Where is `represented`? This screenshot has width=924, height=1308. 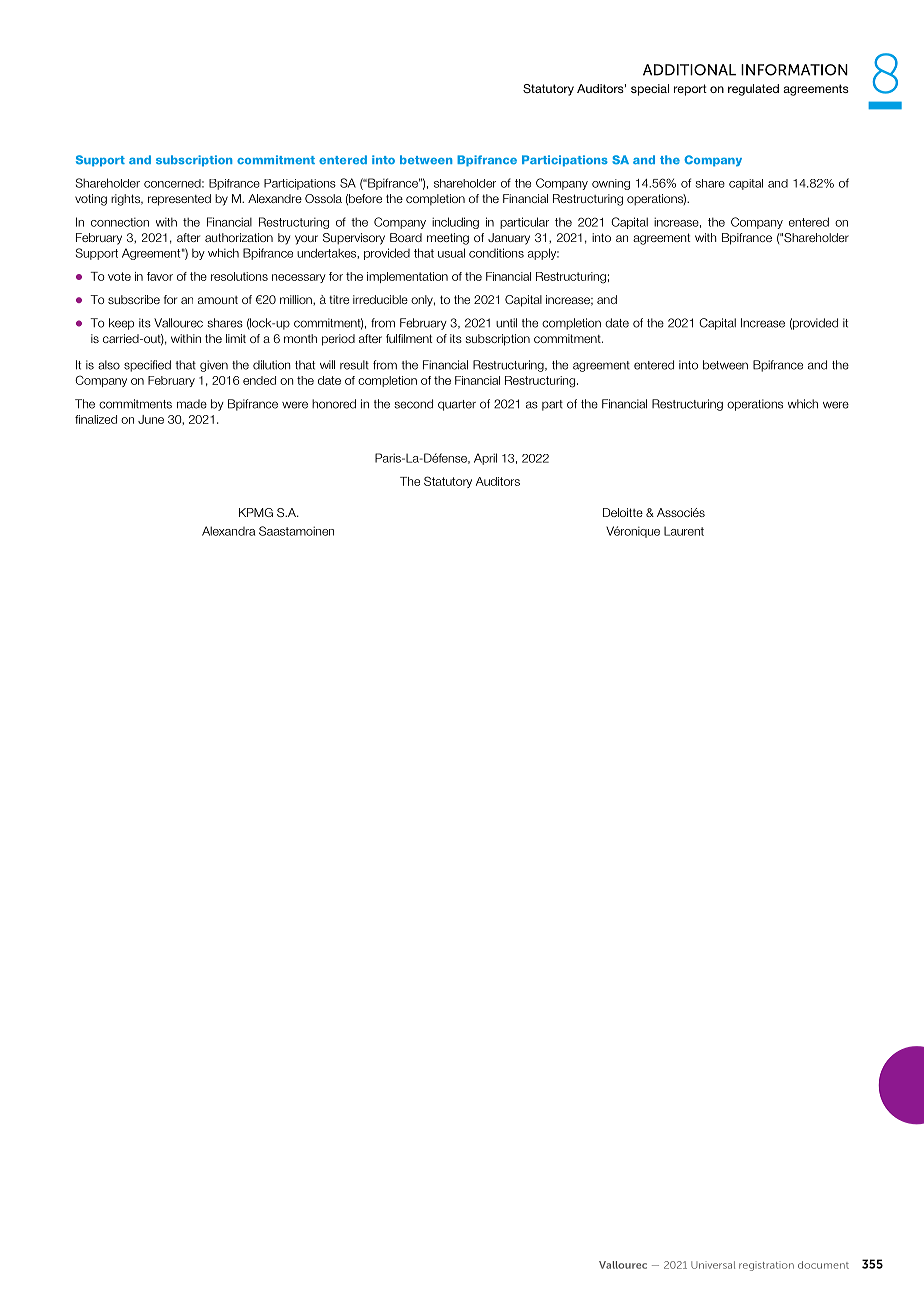 represented is located at coordinates (179, 200).
